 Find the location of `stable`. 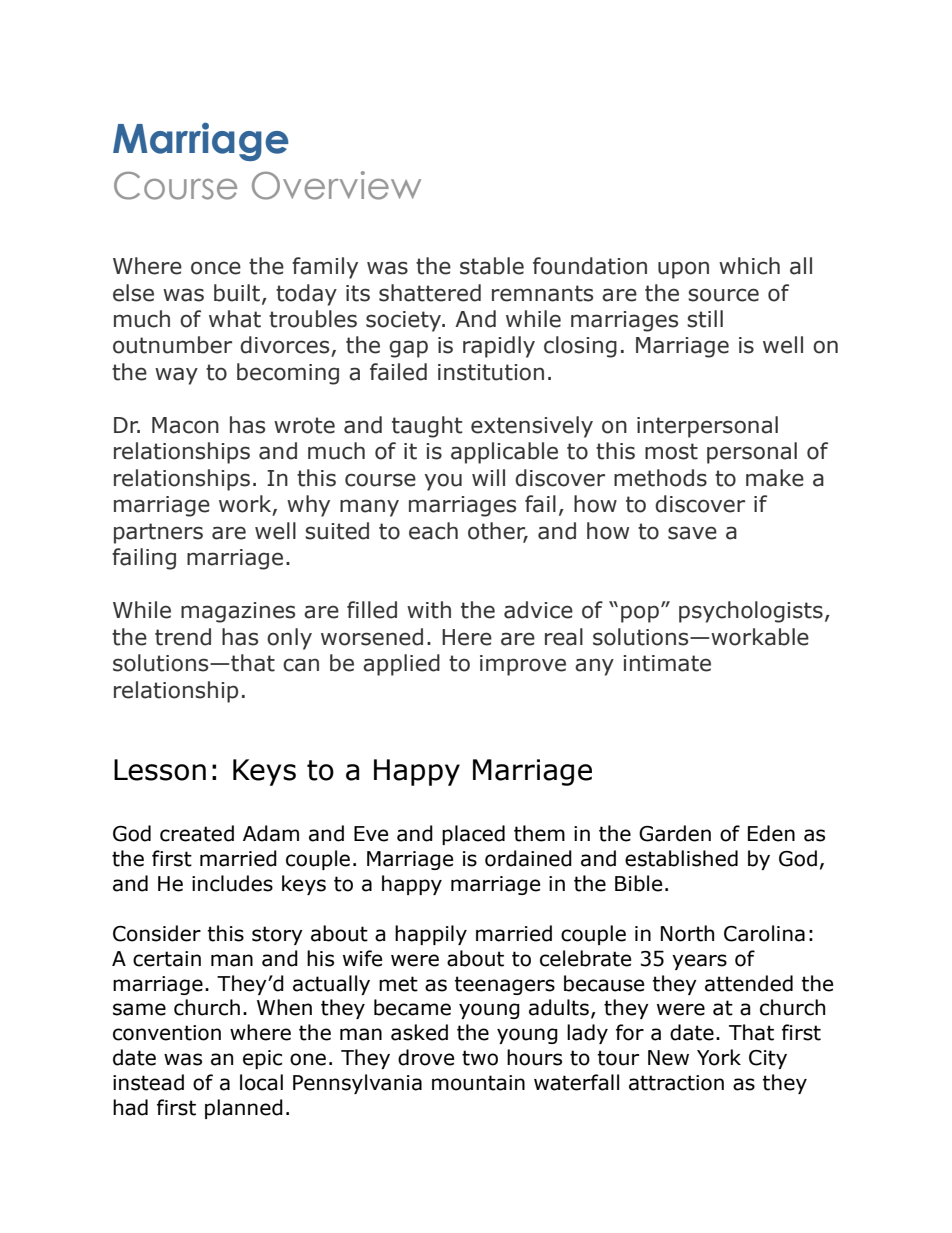

stable is located at coordinates (492, 266).
